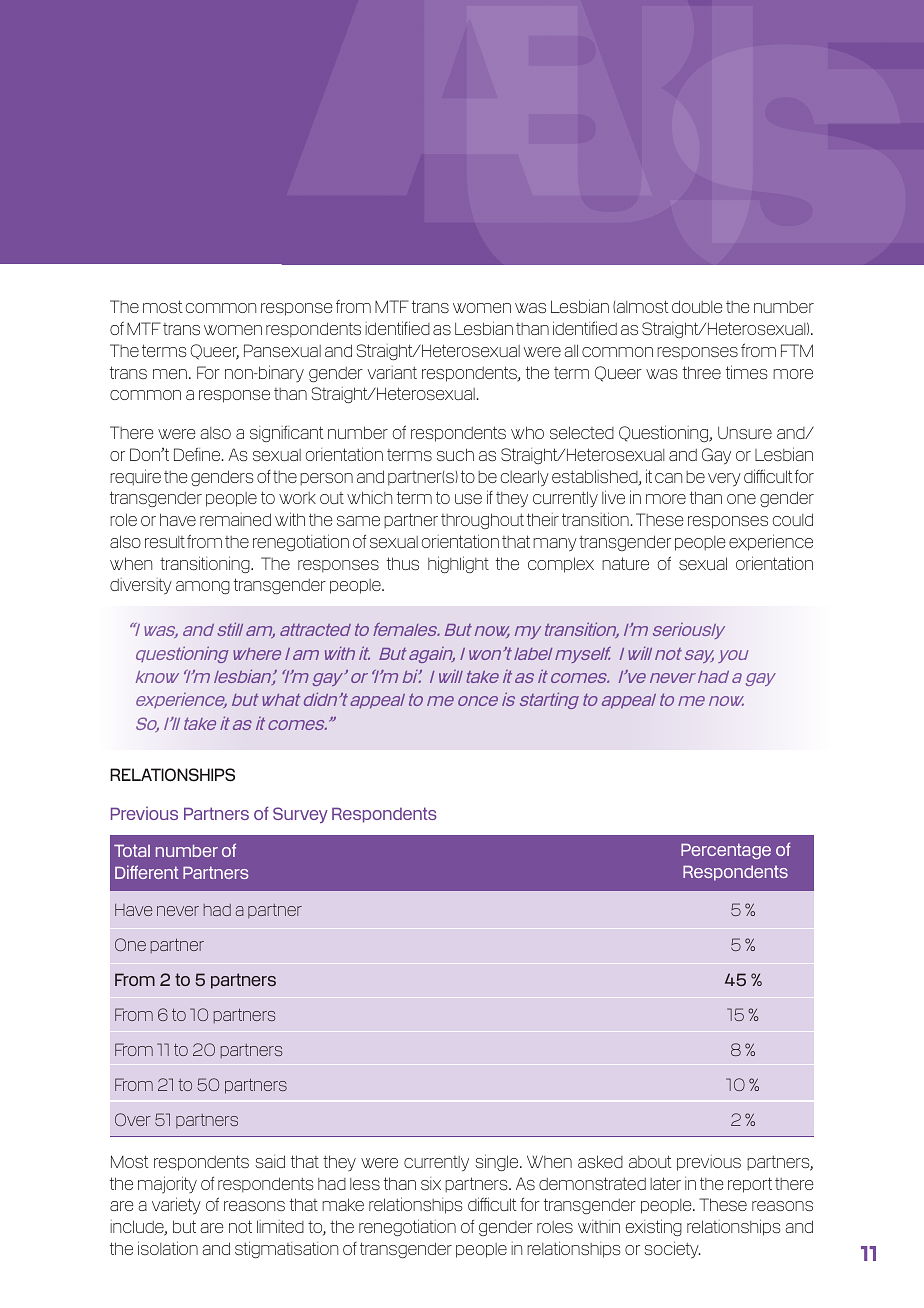  What do you see at coordinates (697, 306) in the screenshot?
I see `double` at bounding box center [697, 306].
